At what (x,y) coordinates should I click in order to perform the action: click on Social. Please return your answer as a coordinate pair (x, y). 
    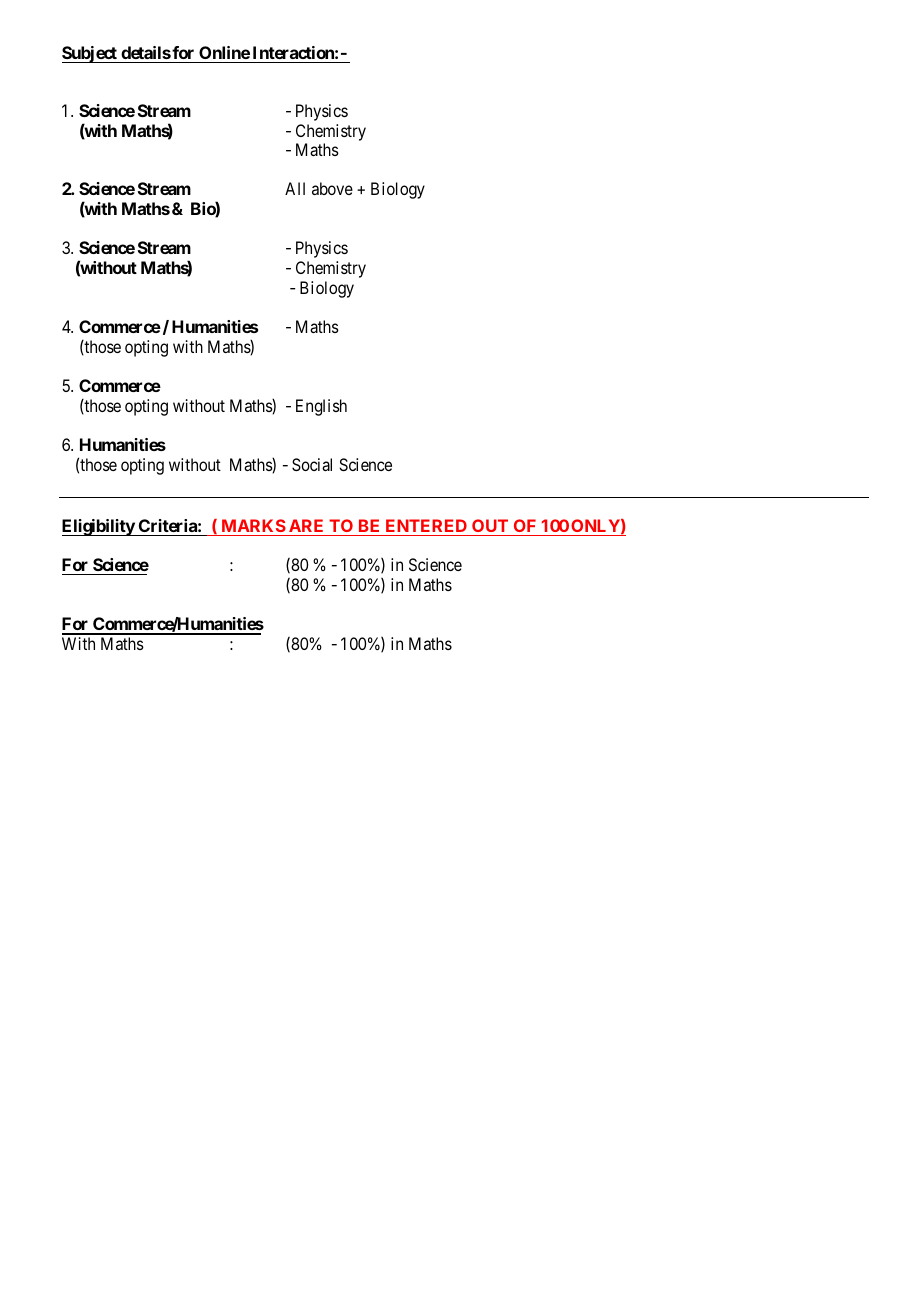
    Looking at the image, I should click on (312, 464).
